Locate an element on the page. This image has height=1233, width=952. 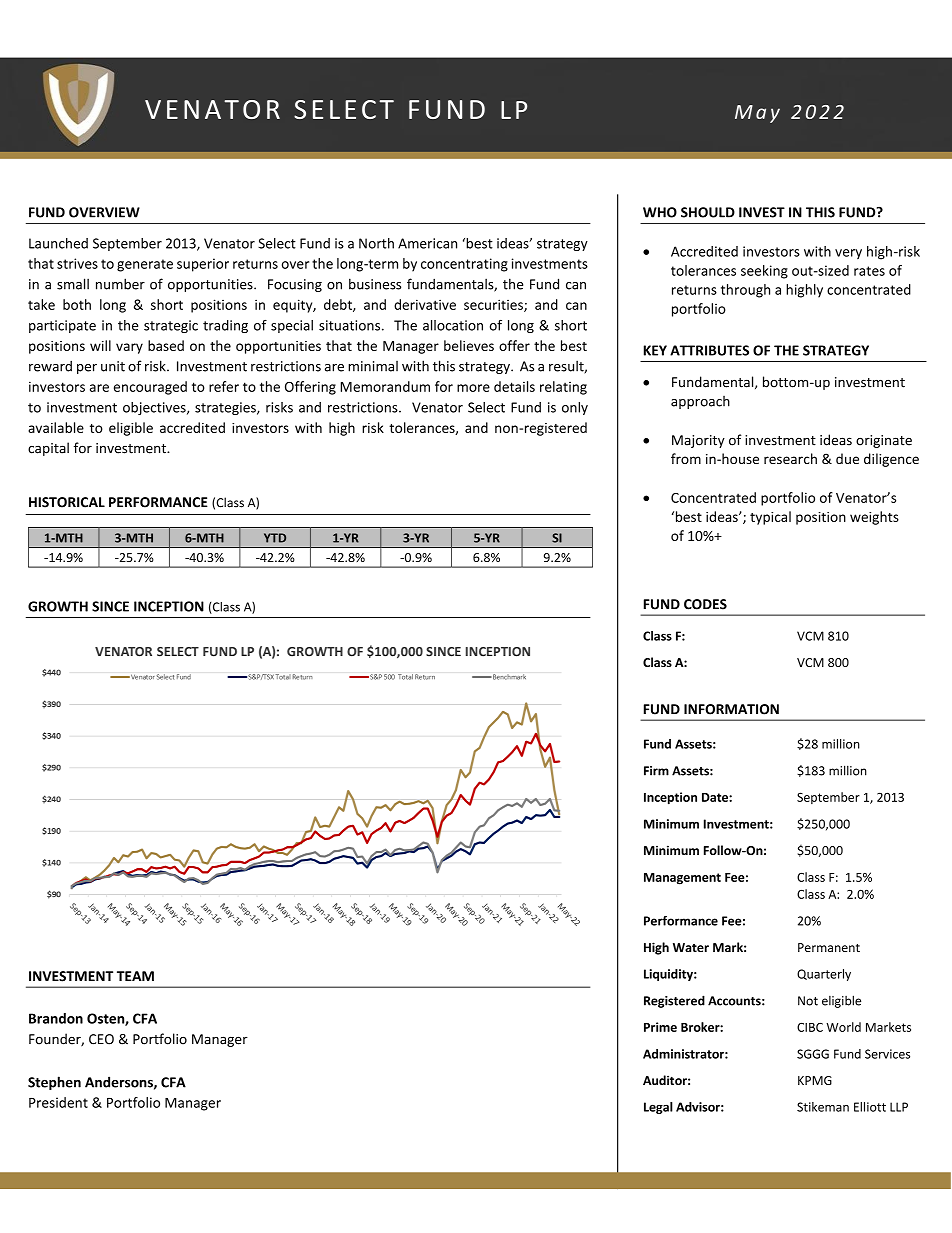
Firm is located at coordinates (656, 771).
